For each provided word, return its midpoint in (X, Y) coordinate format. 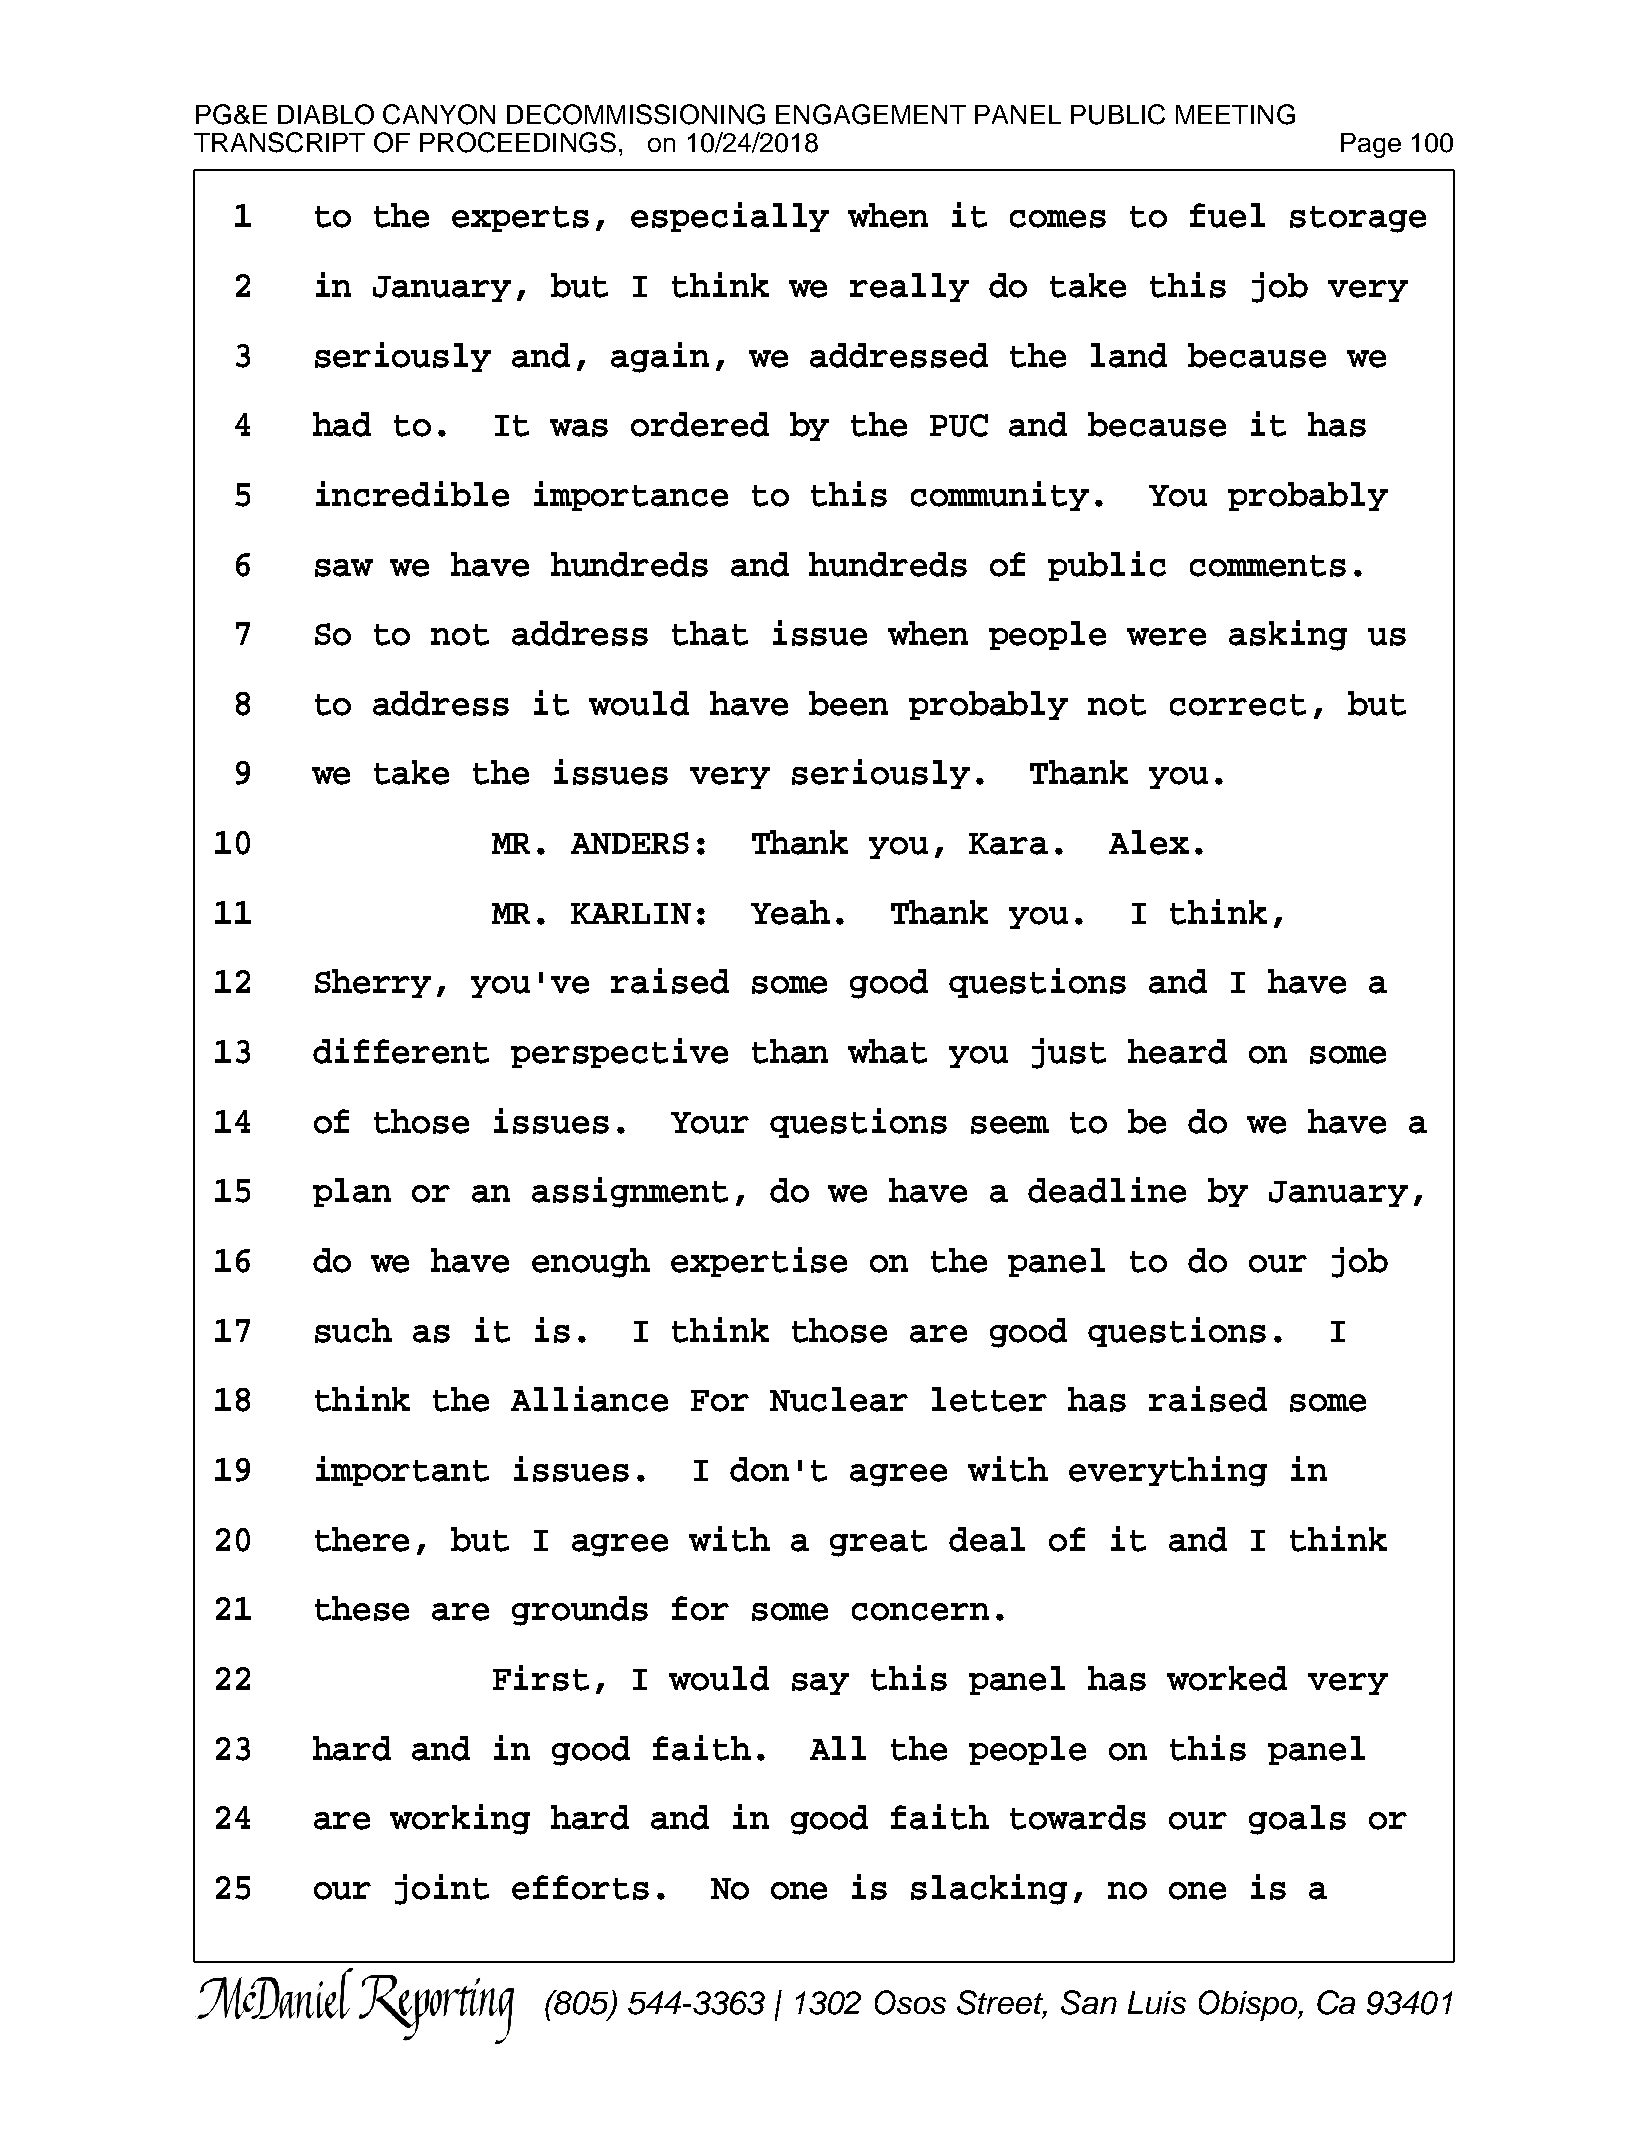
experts (520, 219)
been (848, 703)
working (460, 1819)
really (909, 287)
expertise (759, 1262)
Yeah (790, 912)
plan (352, 1192)
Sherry (373, 983)
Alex (1149, 842)
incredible (412, 494)
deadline (1107, 1190)
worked (1227, 1678)
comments (1268, 566)
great (878, 1543)
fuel (1227, 215)
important (402, 1471)
